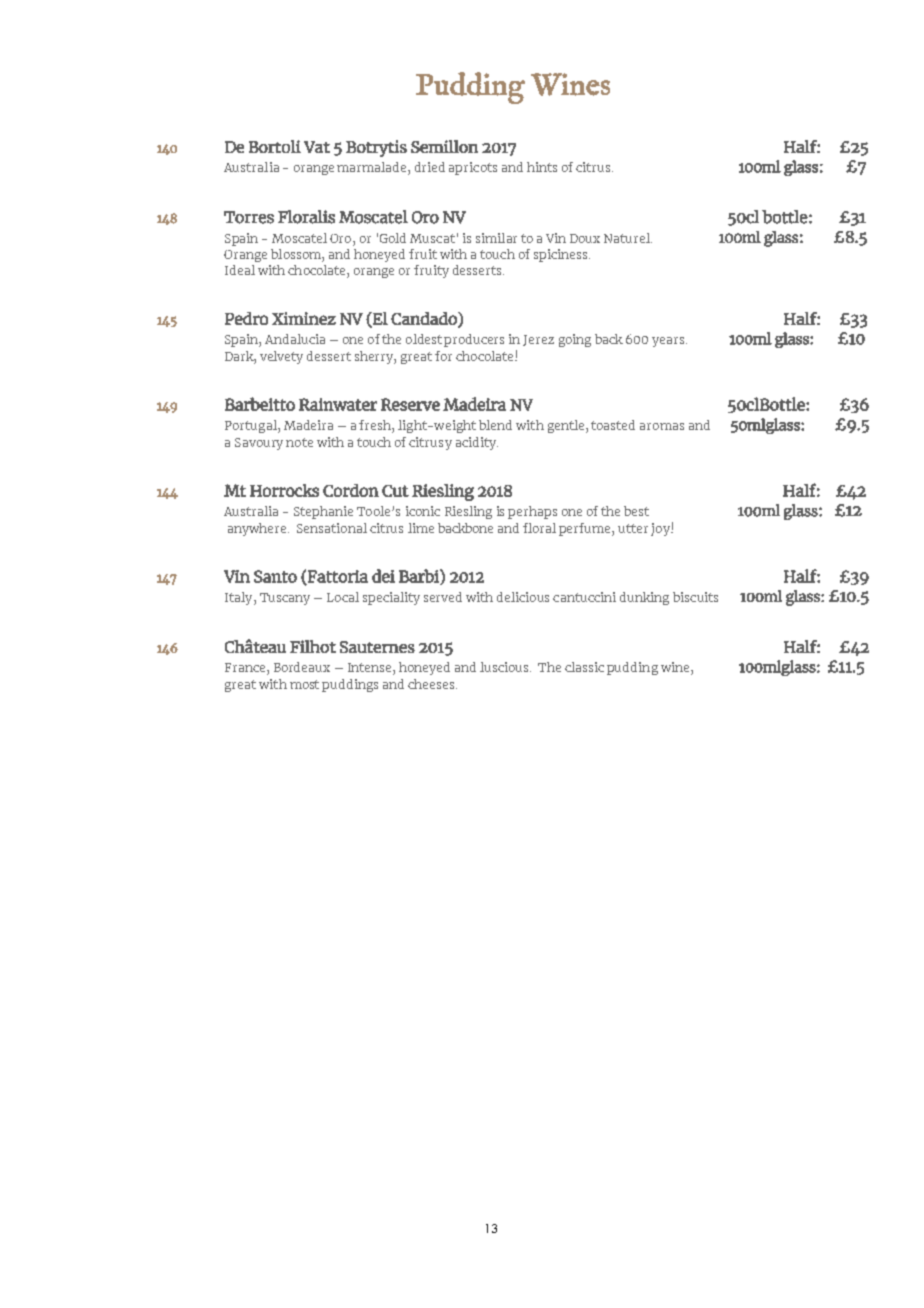 The width and height of the screenshot is (924, 1308). What do you see at coordinates (644, 598) in the screenshot?
I see `dunking` at bounding box center [644, 598].
